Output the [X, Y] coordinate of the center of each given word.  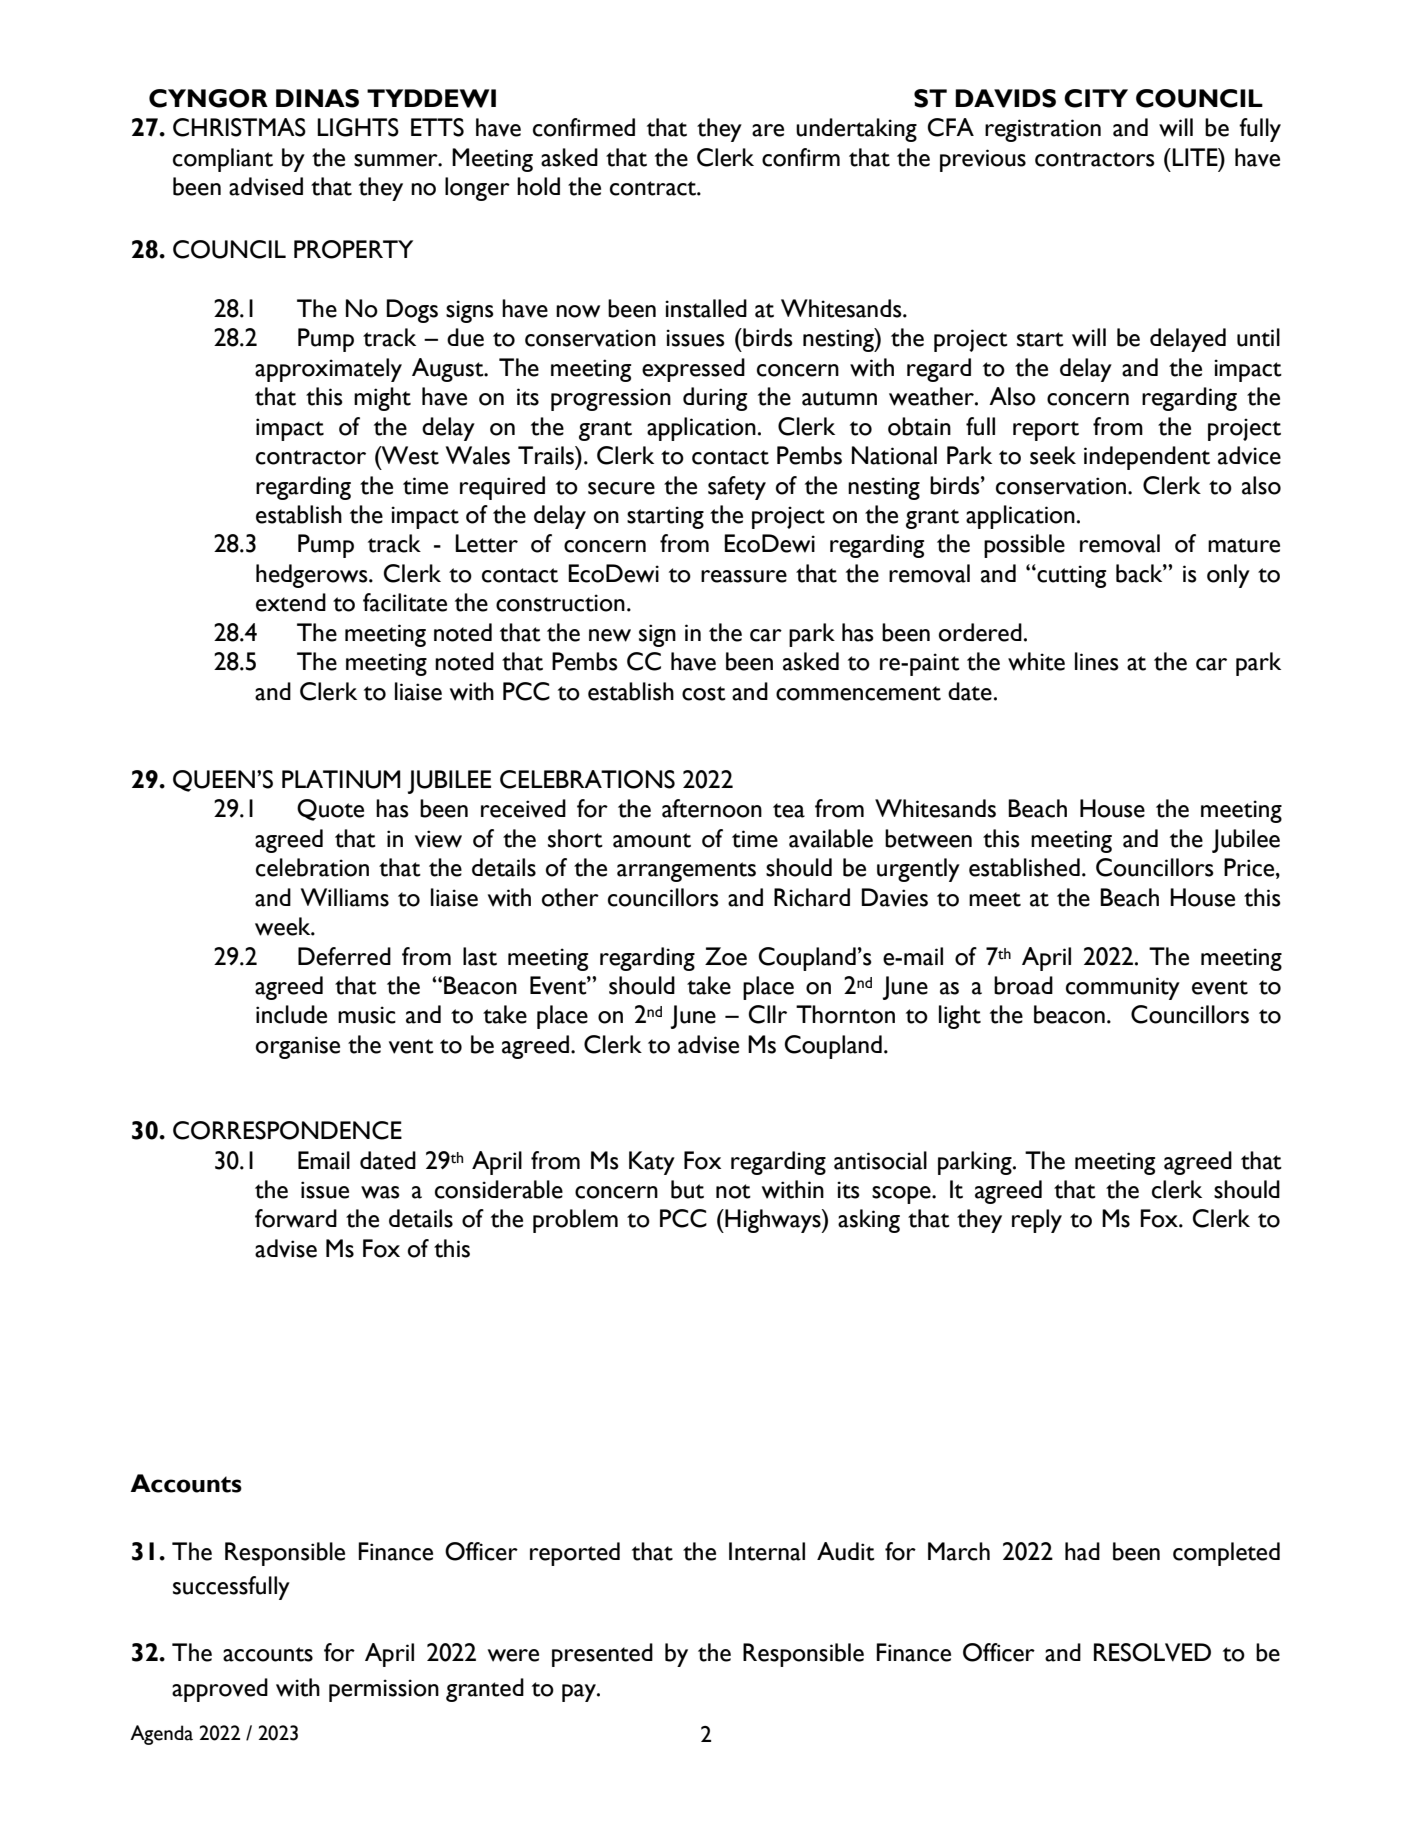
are [768, 130]
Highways [773, 1221]
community [1123, 988]
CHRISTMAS [239, 127]
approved [220, 1690]
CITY [1096, 98]
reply [1037, 1221]
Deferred [344, 956]
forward [296, 1218]
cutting [1070, 576]
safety [737, 488]
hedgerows [313, 576]
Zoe [726, 956]
